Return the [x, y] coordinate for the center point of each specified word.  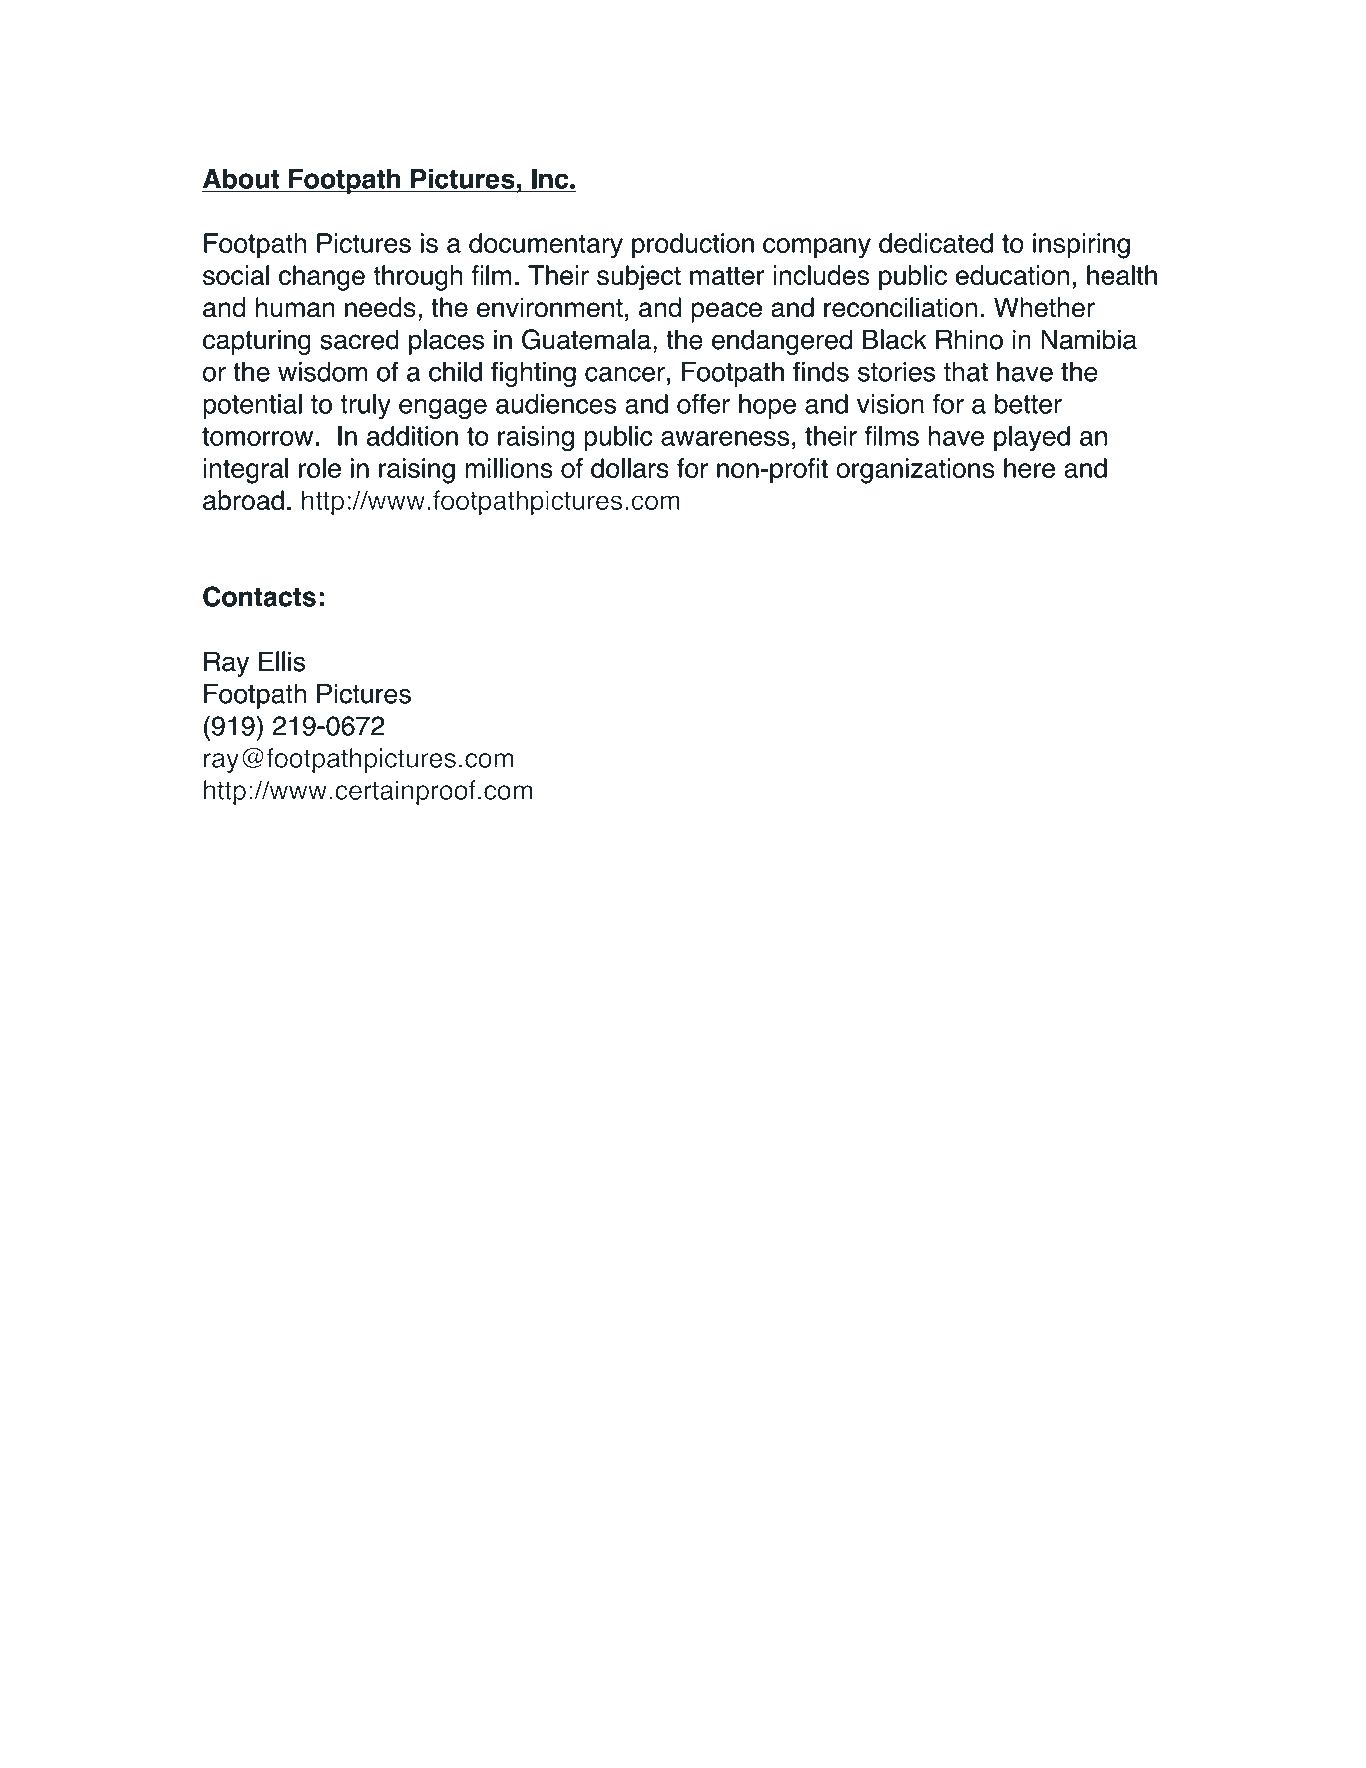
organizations [915, 471]
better [1028, 404]
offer [703, 403]
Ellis [282, 661]
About [241, 179]
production [693, 245]
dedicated [936, 243]
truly [365, 406]
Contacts [259, 596]
